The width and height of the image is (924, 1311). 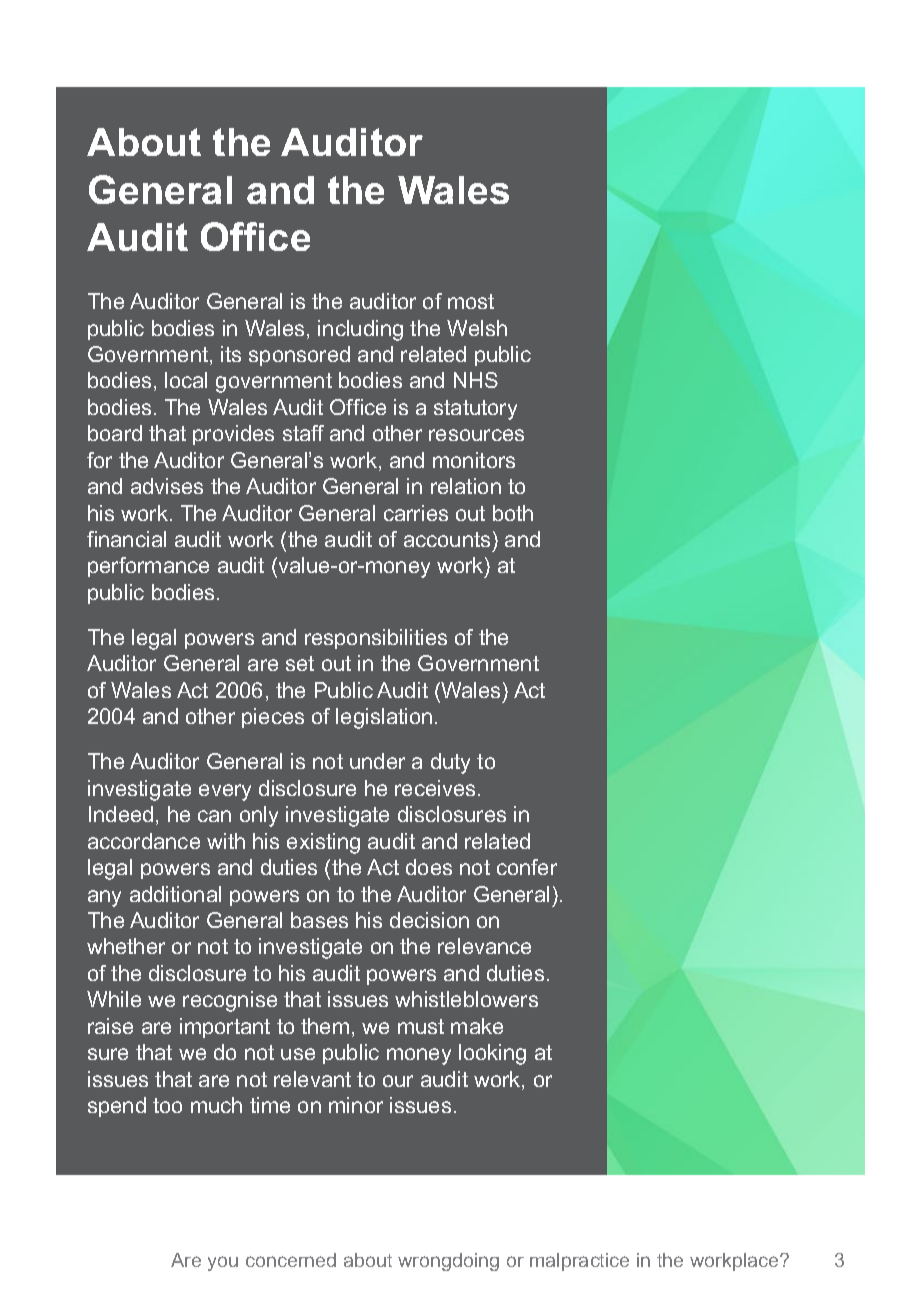 What do you see at coordinates (148, 567) in the image?
I see `performance` at bounding box center [148, 567].
